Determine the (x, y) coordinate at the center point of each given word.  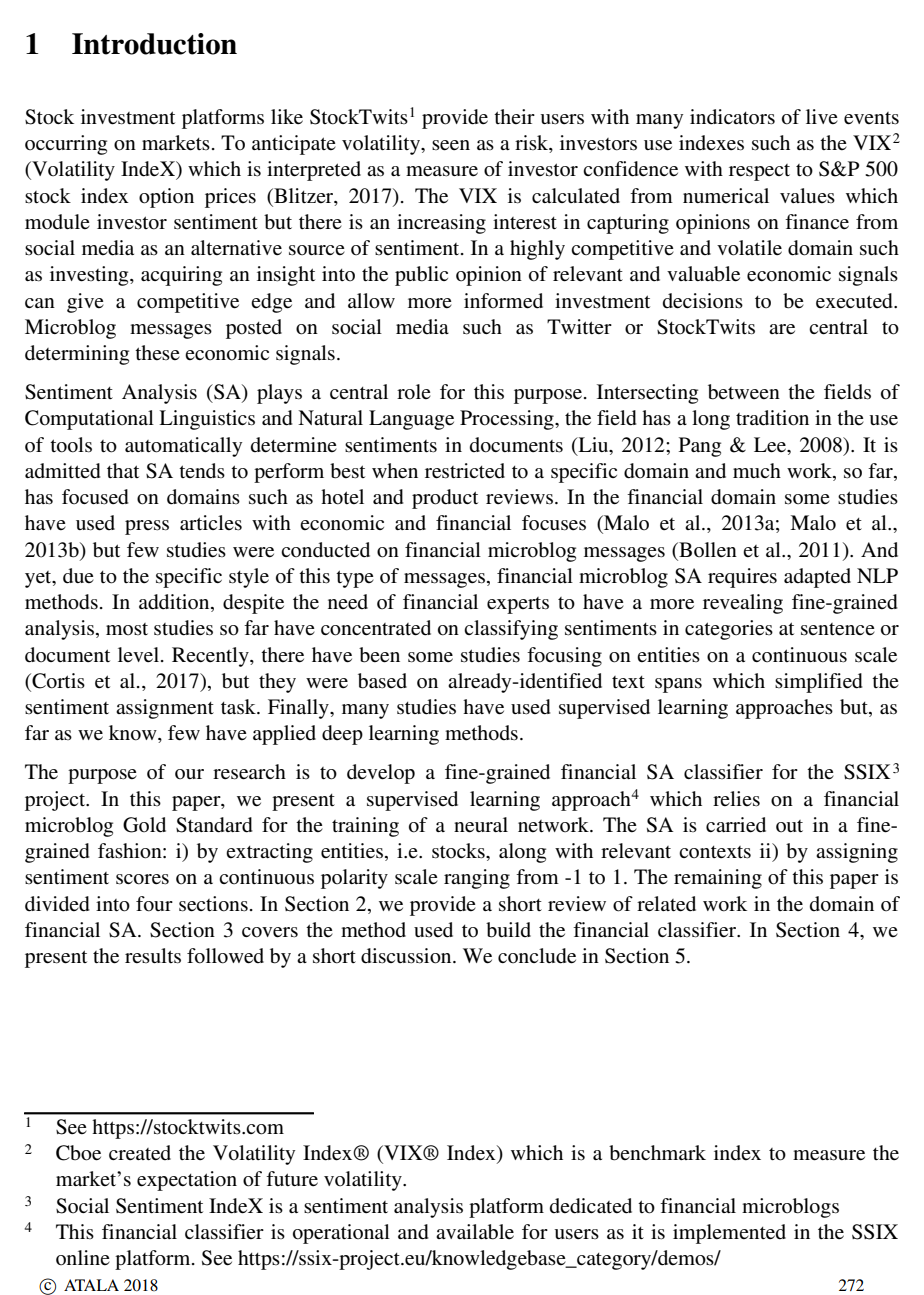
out (789, 826)
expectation (187, 1181)
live (822, 116)
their (514, 116)
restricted (465, 471)
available (475, 1232)
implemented (729, 1234)
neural (481, 825)
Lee (771, 445)
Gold (144, 825)
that (123, 470)
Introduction (154, 44)
